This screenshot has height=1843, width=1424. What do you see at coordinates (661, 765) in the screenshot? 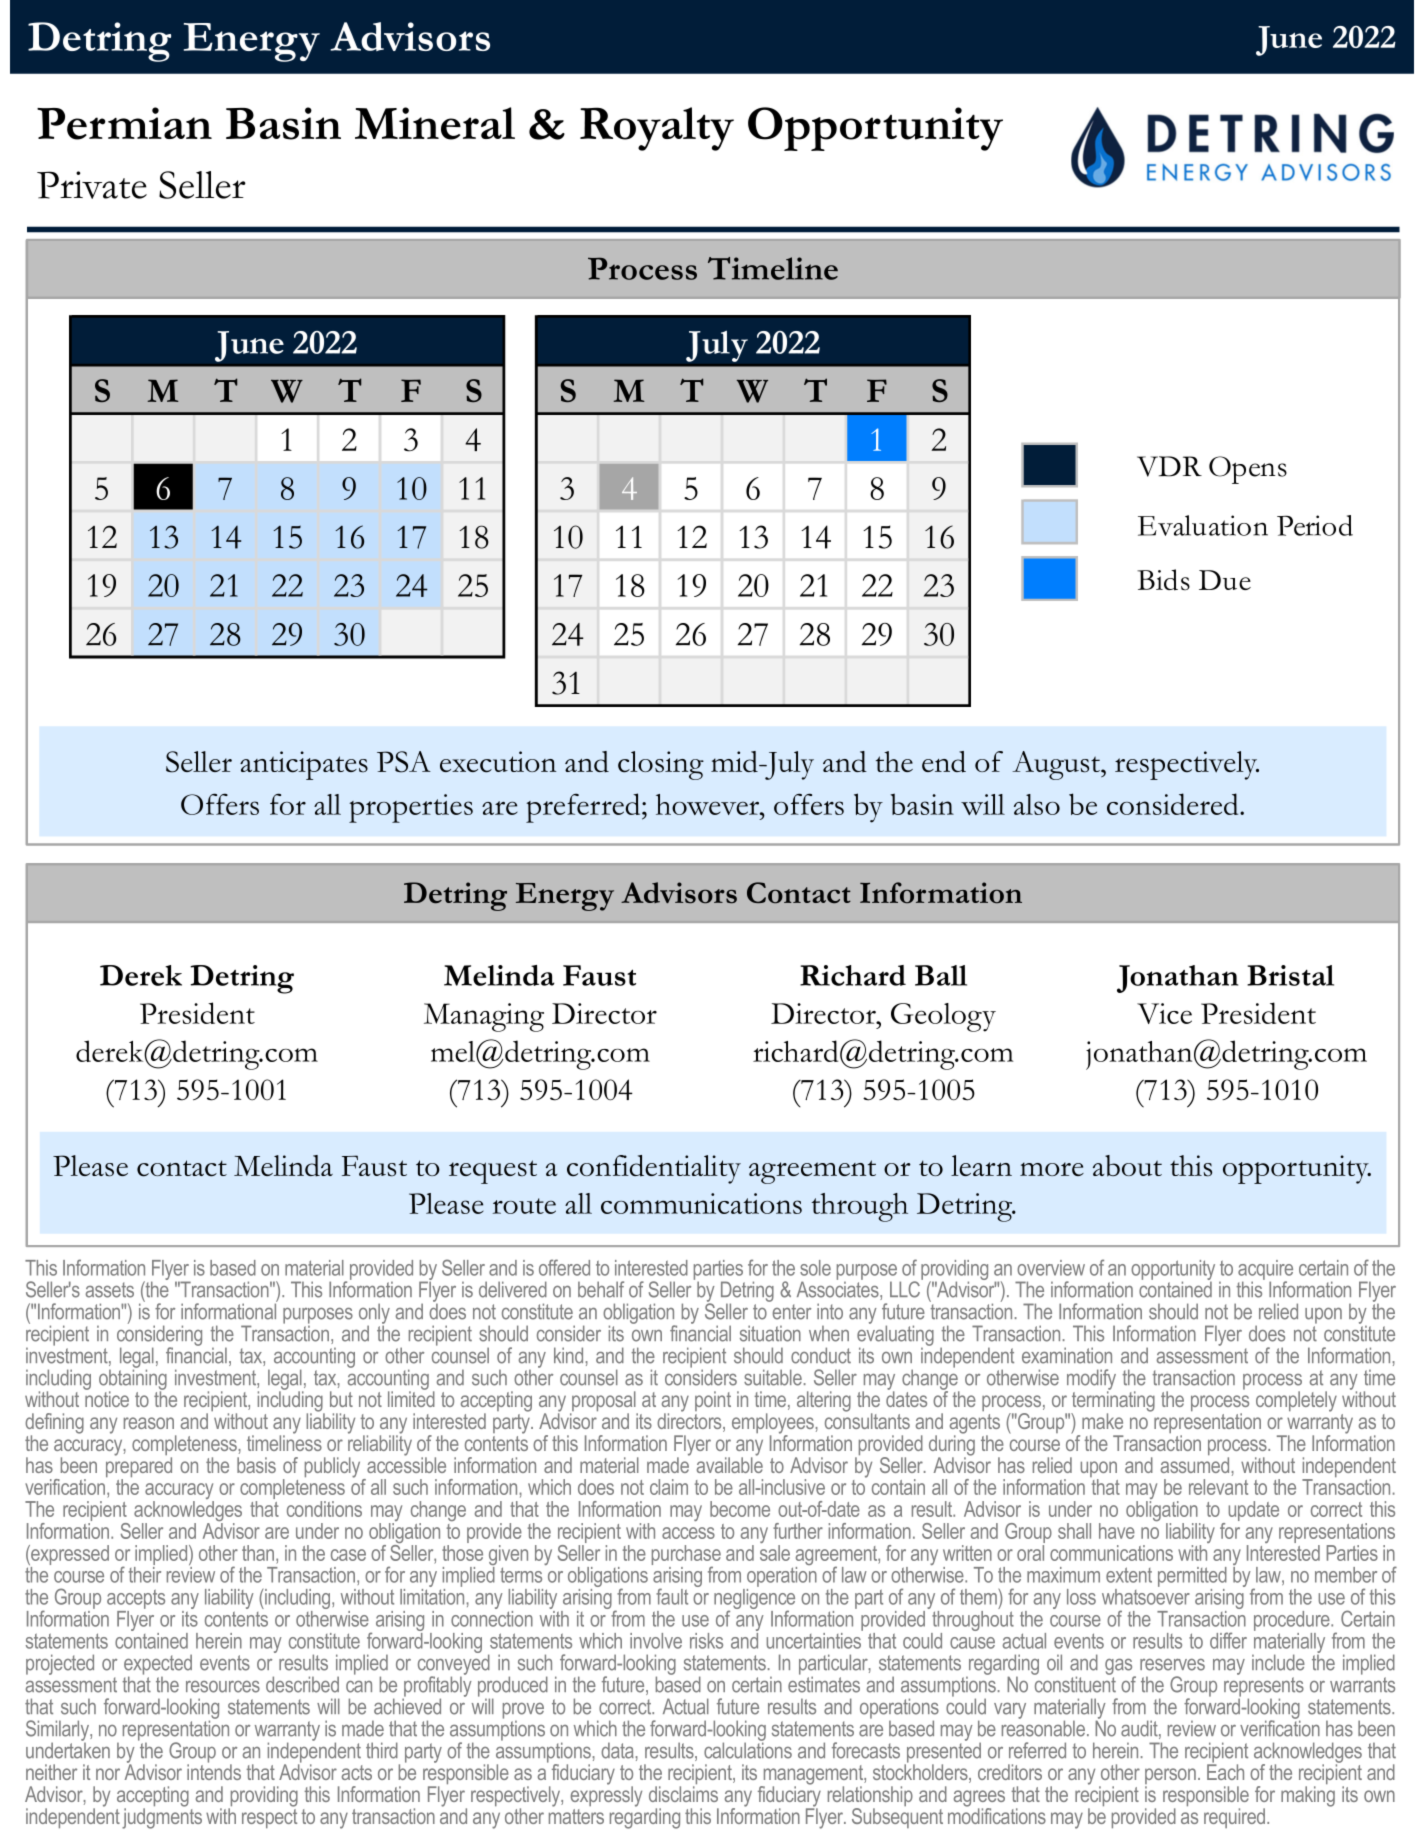
I see `closing` at bounding box center [661, 765].
